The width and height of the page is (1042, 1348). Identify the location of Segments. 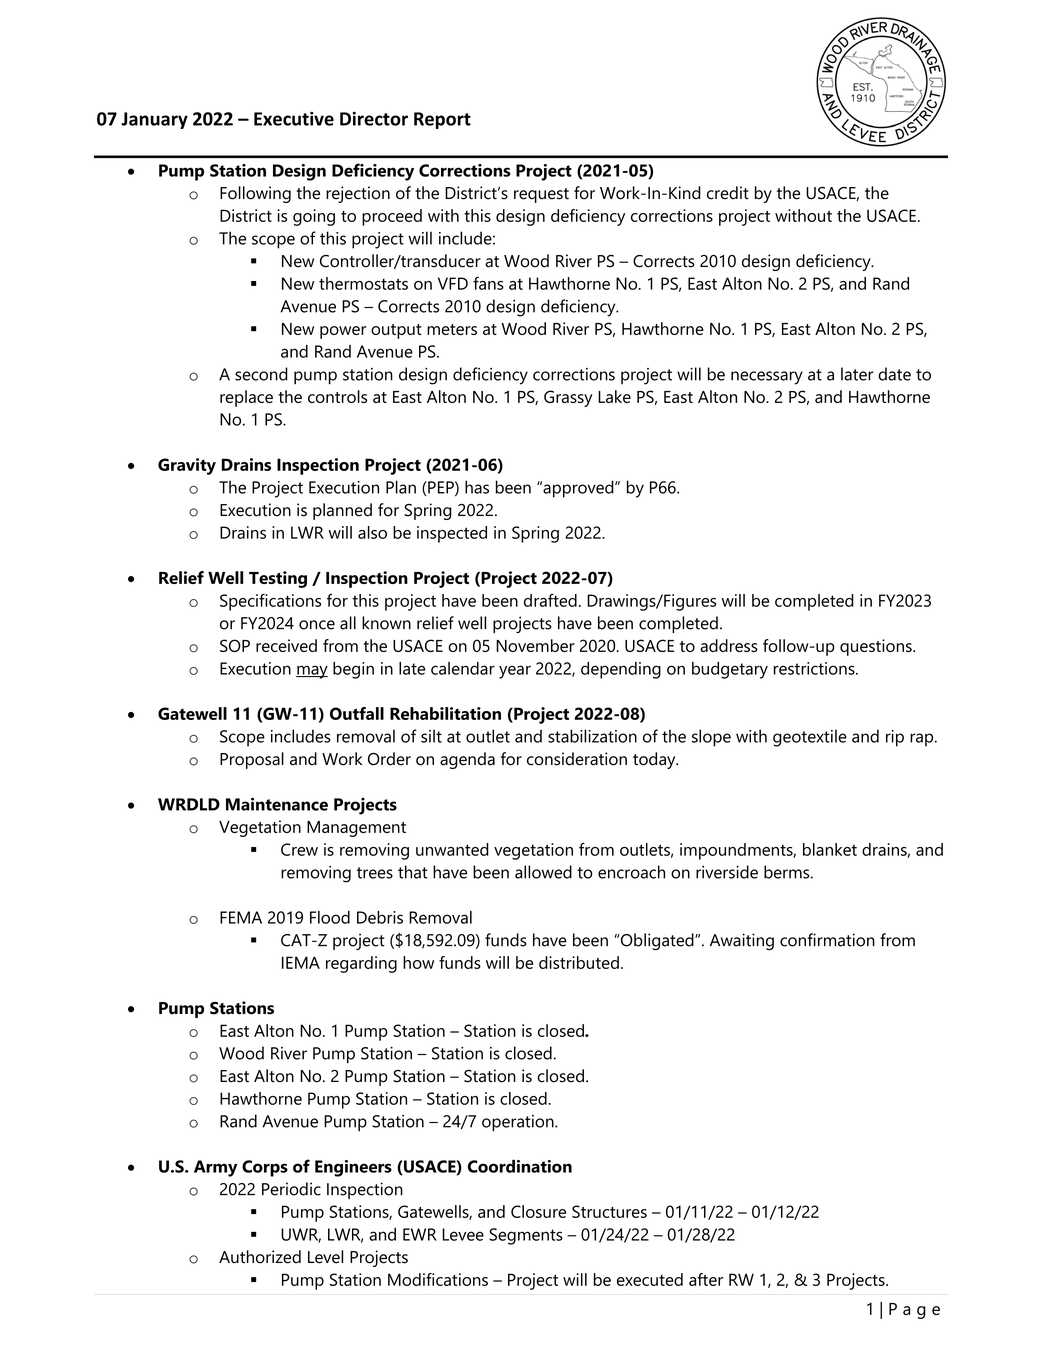
(526, 1236).
